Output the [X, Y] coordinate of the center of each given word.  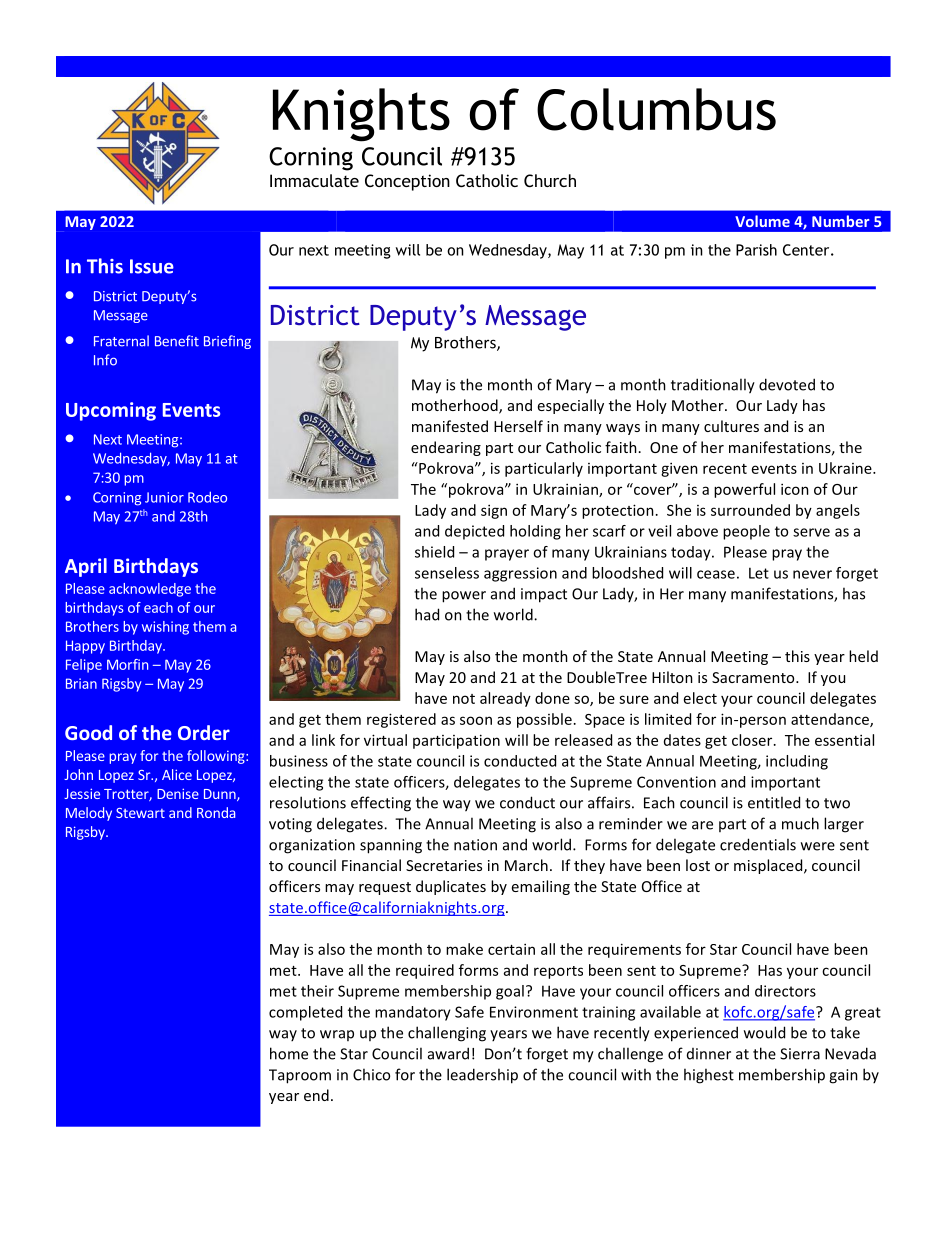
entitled [774, 802]
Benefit [177, 341]
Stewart [140, 813]
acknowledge [150, 590]
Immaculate [314, 180]
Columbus [656, 109]
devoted [787, 384]
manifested [450, 426]
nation [475, 845]
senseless [447, 573]
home [289, 1053]
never [812, 574]
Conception [407, 182]
